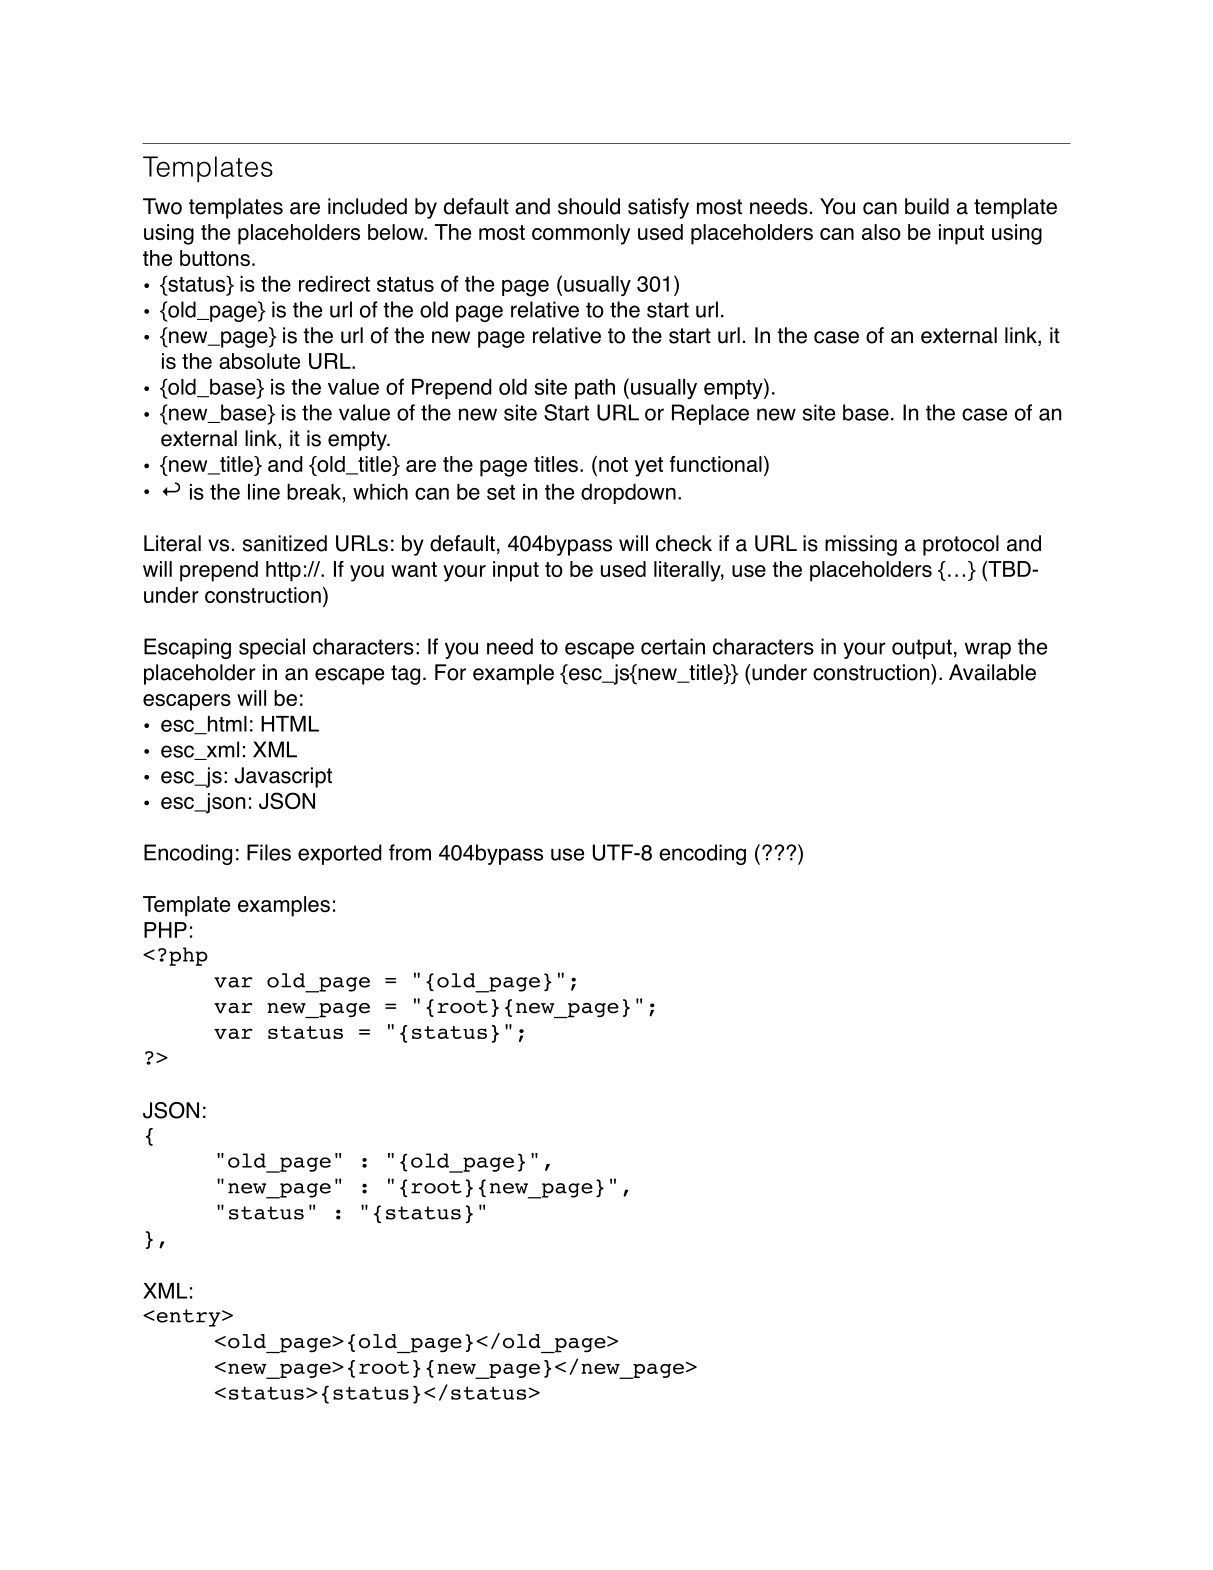 Image resolution: width=1213 pixels, height=1570 pixels. Describe the element at coordinates (881, 232) in the screenshot. I see `also` at that location.
